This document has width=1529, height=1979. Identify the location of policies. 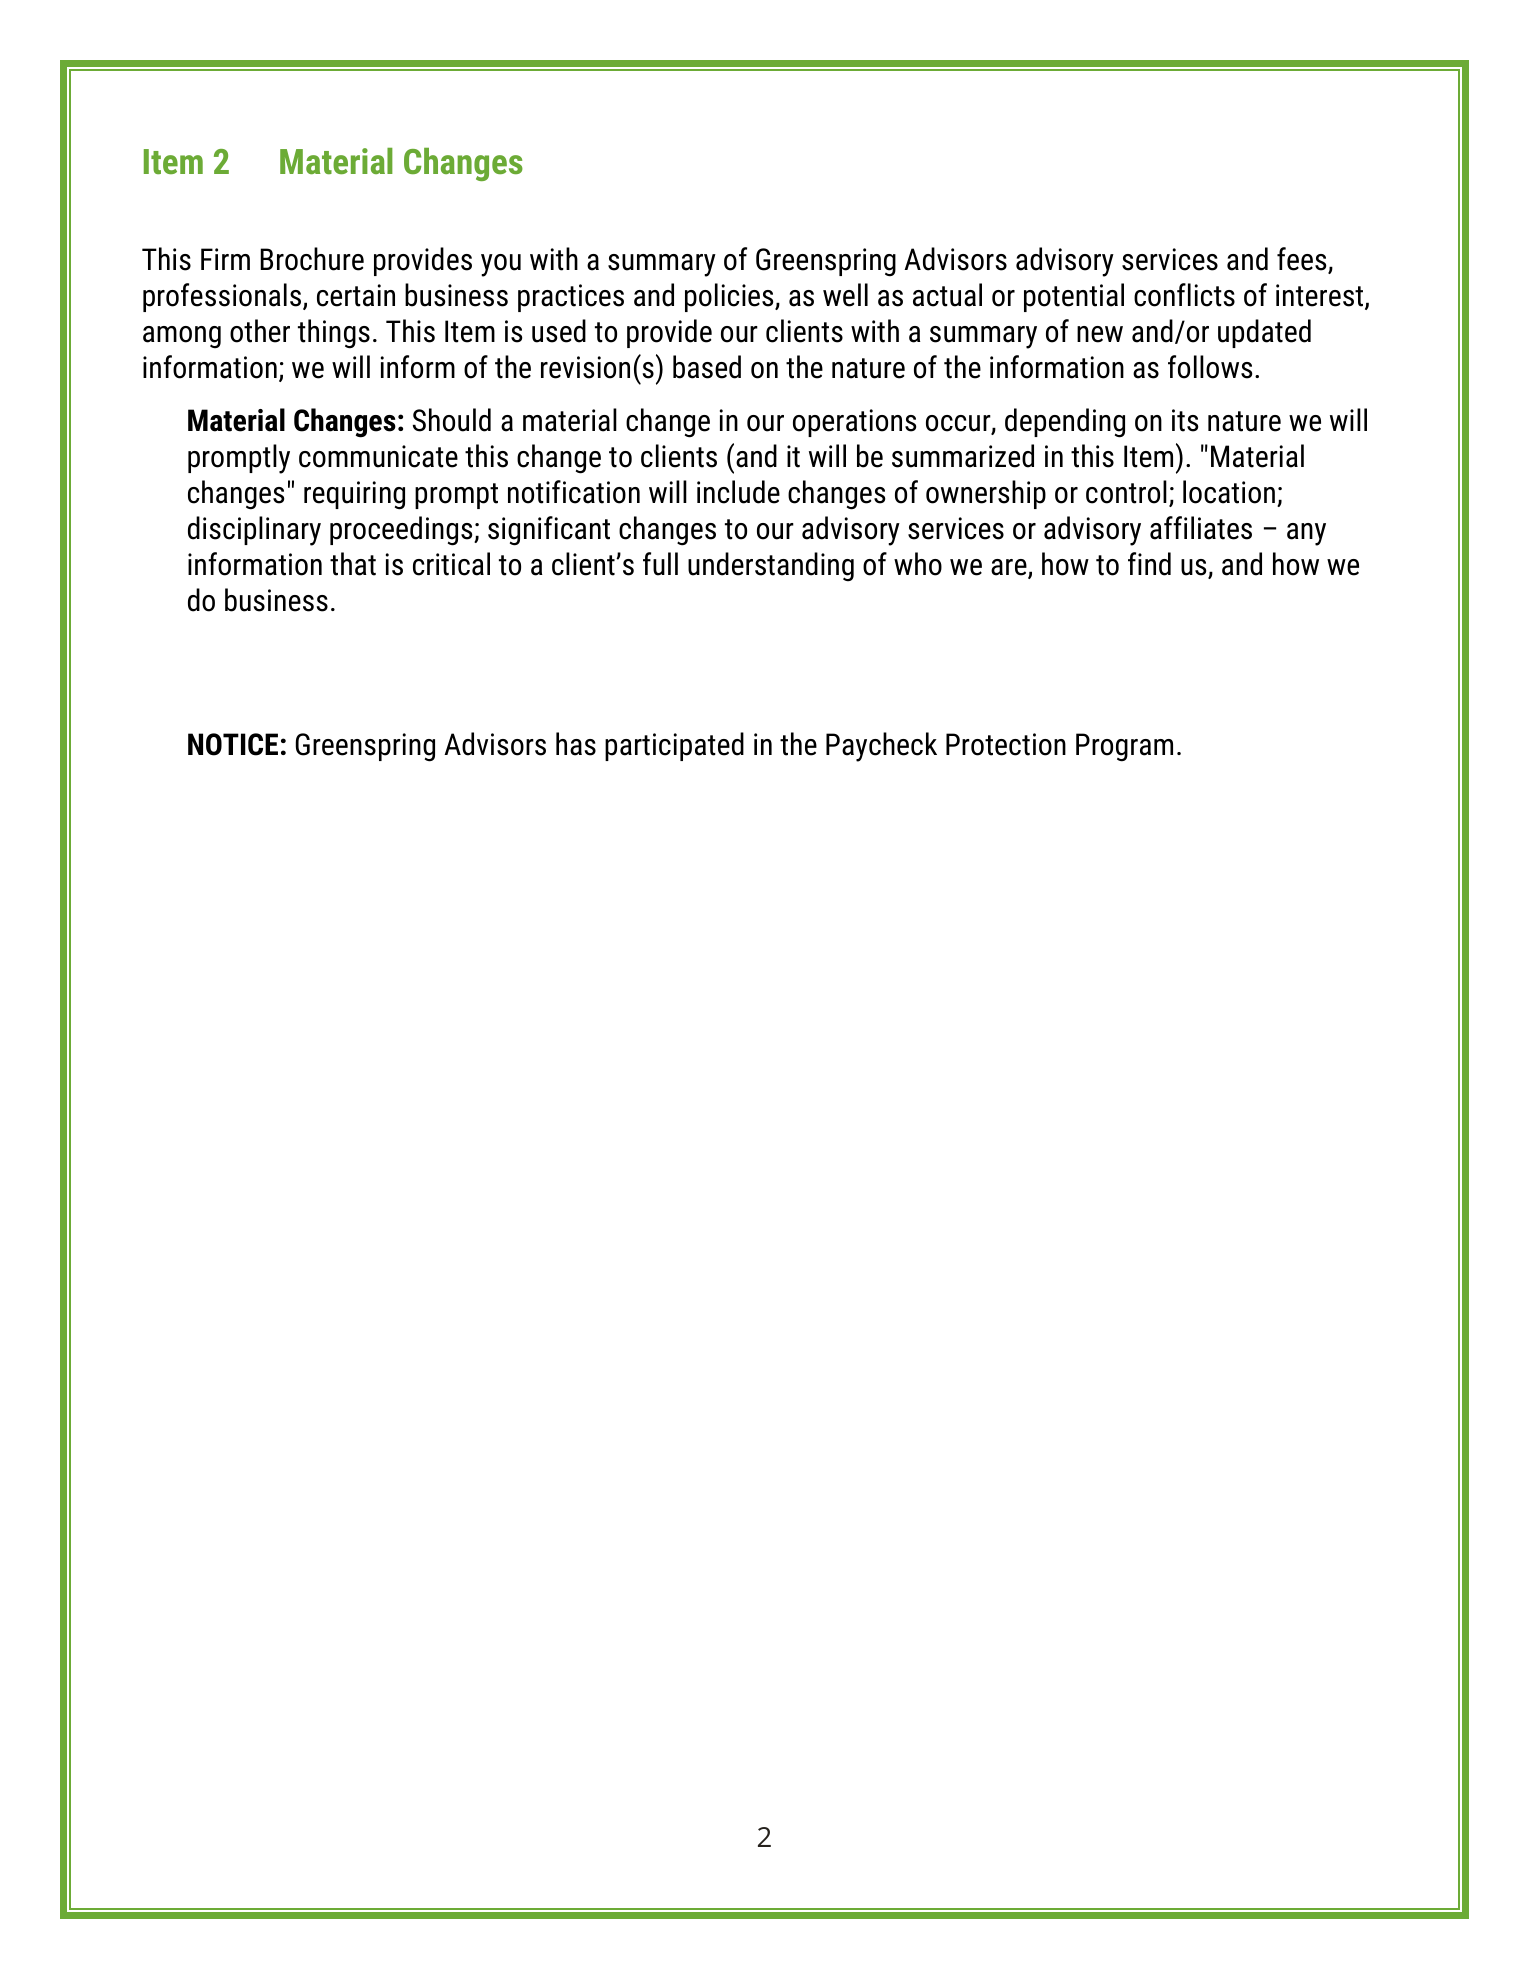
(730, 297).
